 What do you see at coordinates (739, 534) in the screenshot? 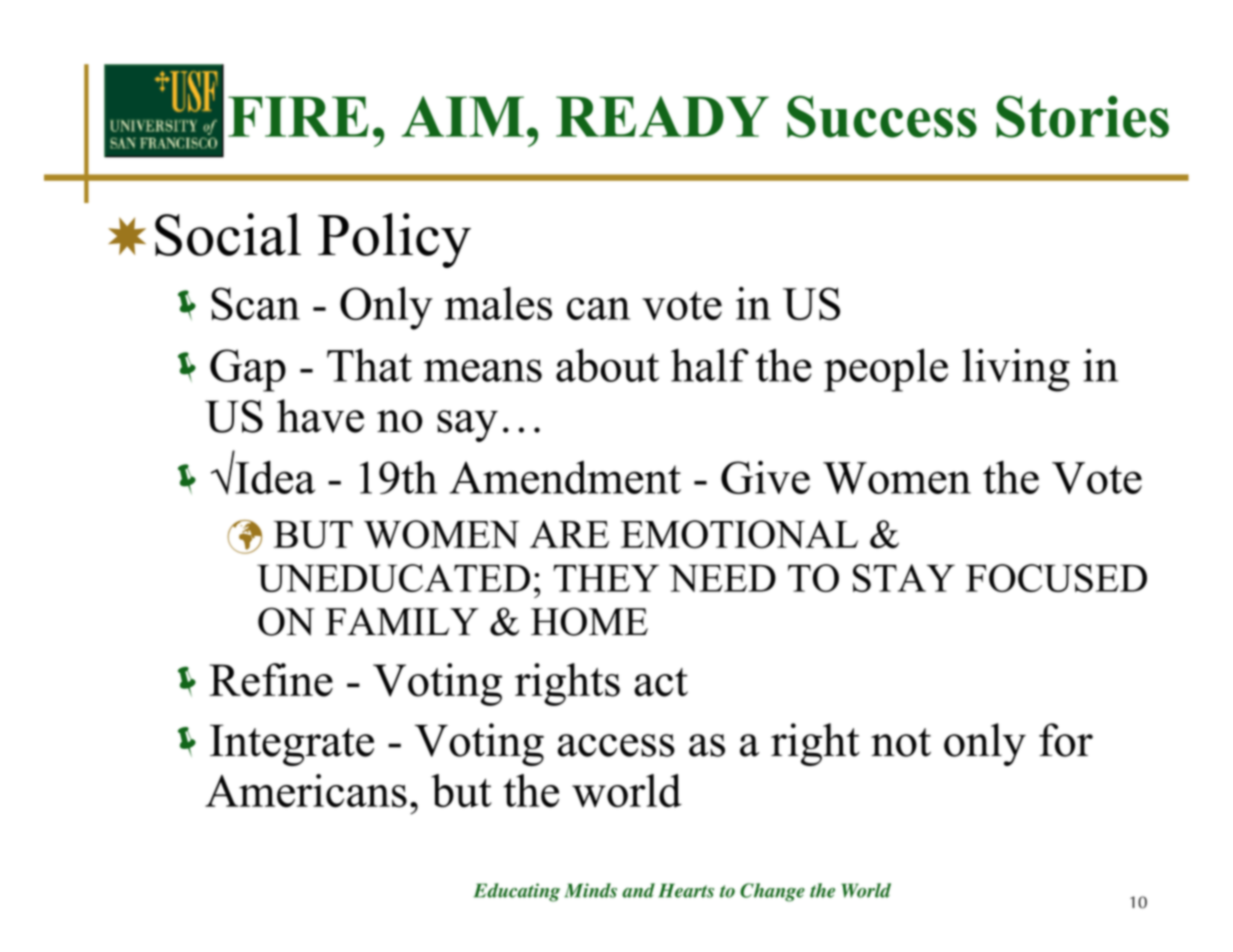
I see `EMOTIONAL` at bounding box center [739, 534].
